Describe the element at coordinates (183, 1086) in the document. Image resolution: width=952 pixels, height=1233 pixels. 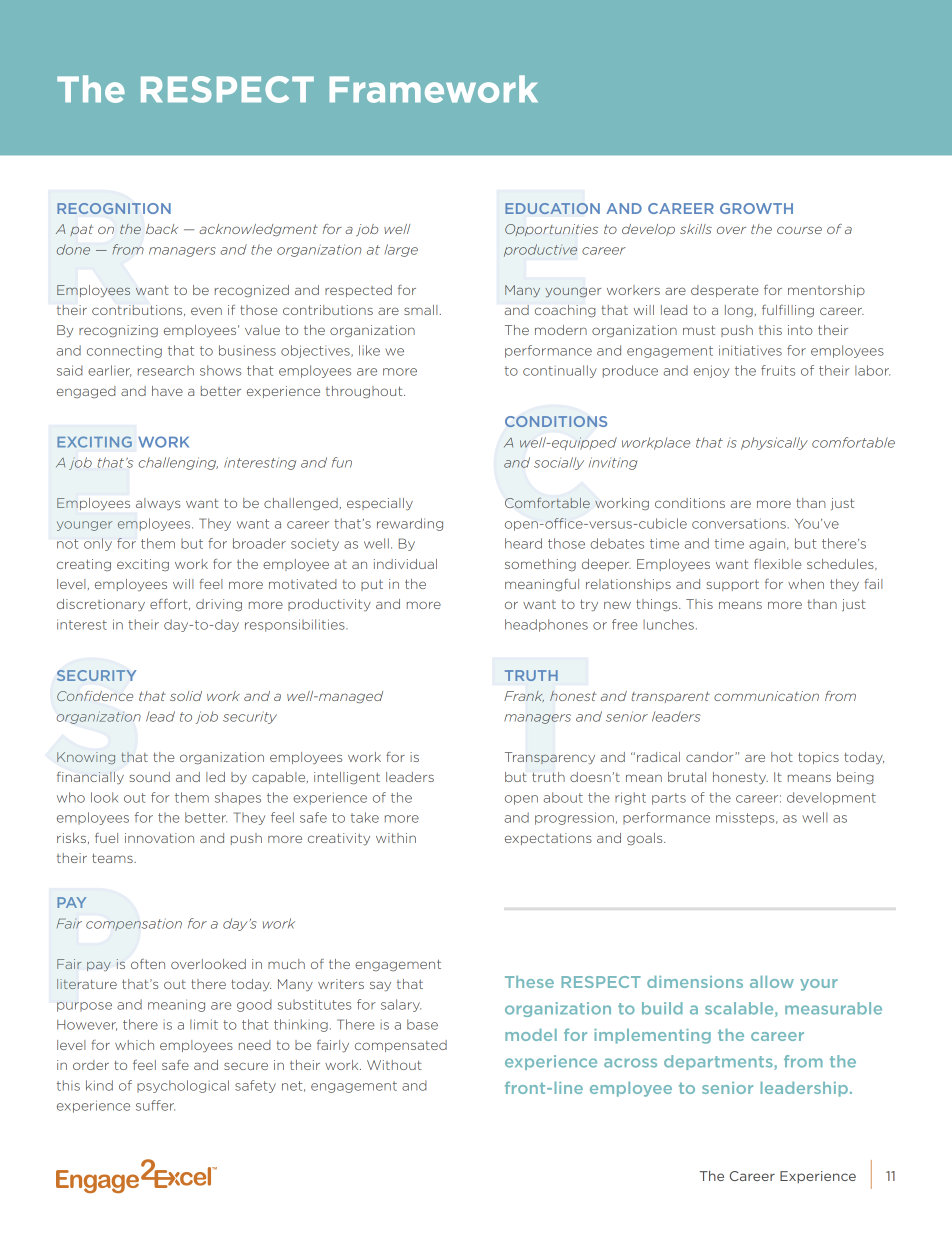
I see `psychological` at that location.
